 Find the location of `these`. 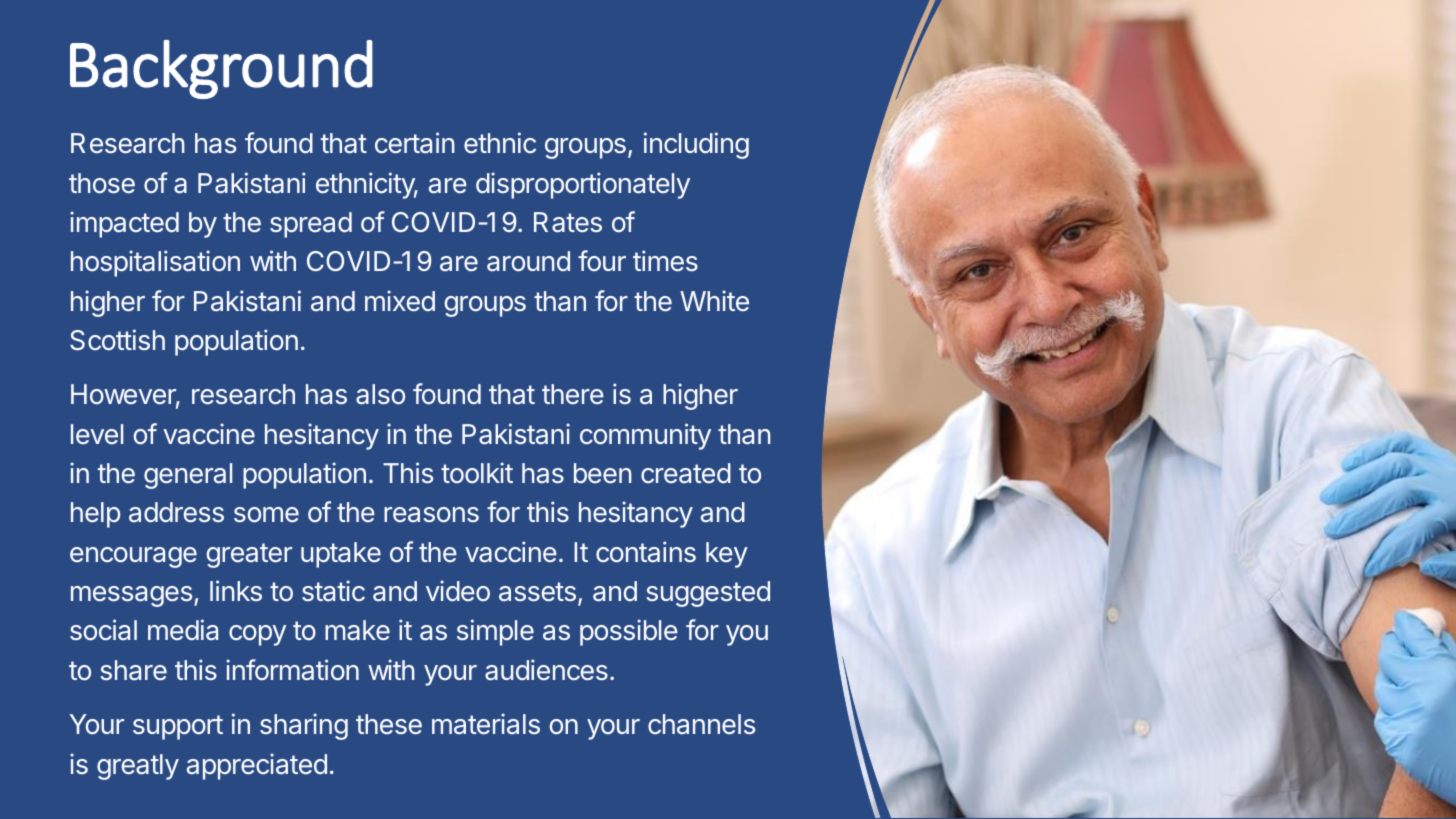

these is located at coordinates (389, 724).
